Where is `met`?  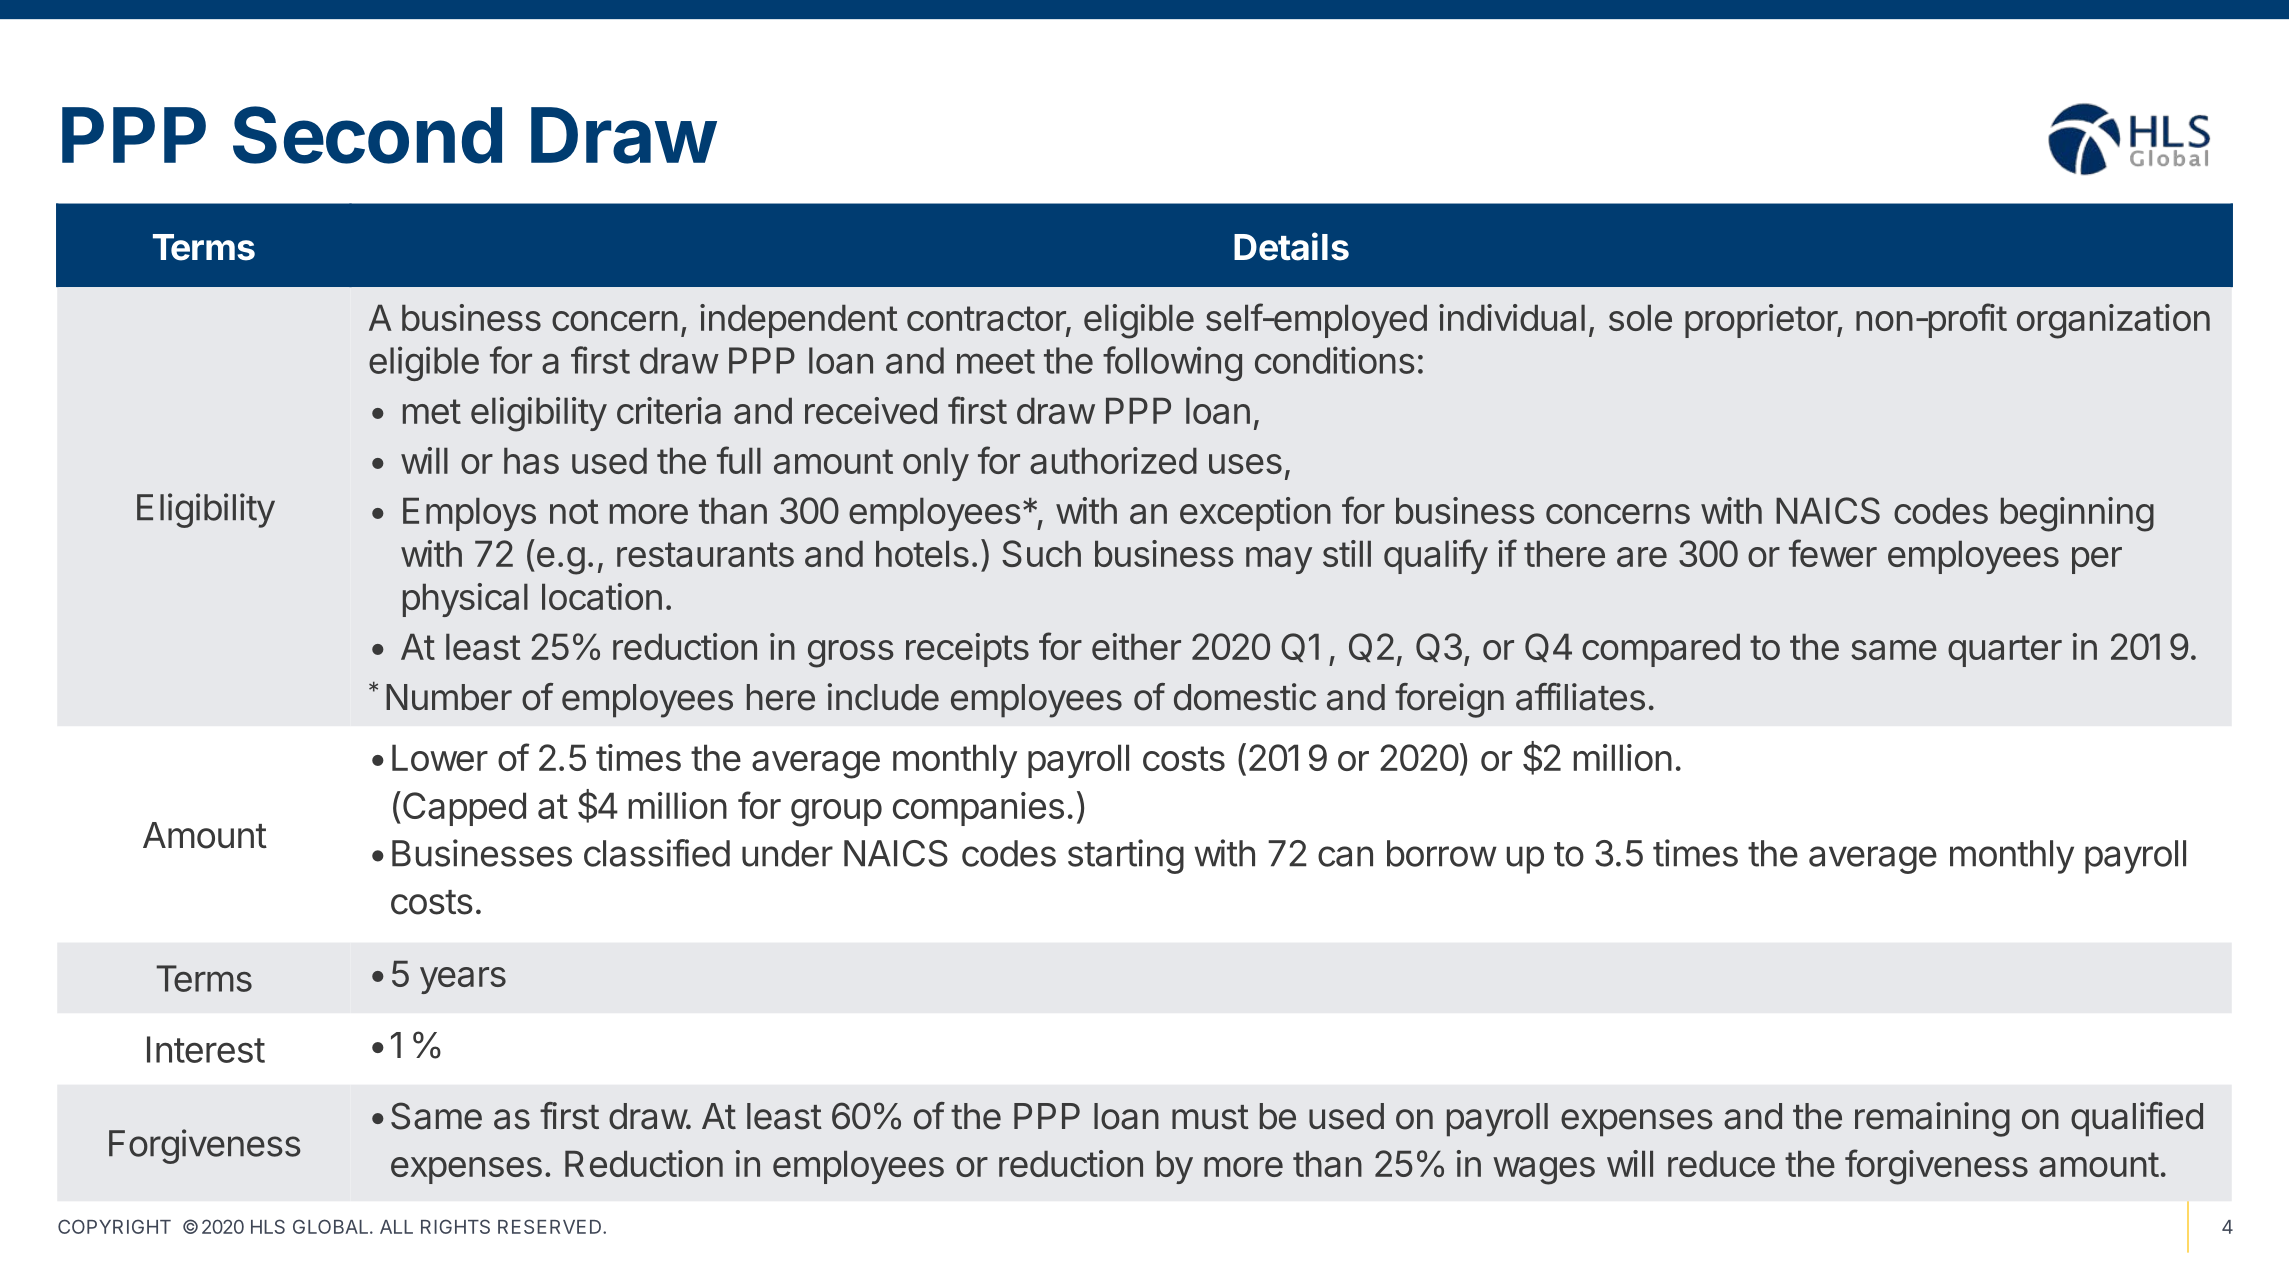 met is located at coordinates (432, 411).
